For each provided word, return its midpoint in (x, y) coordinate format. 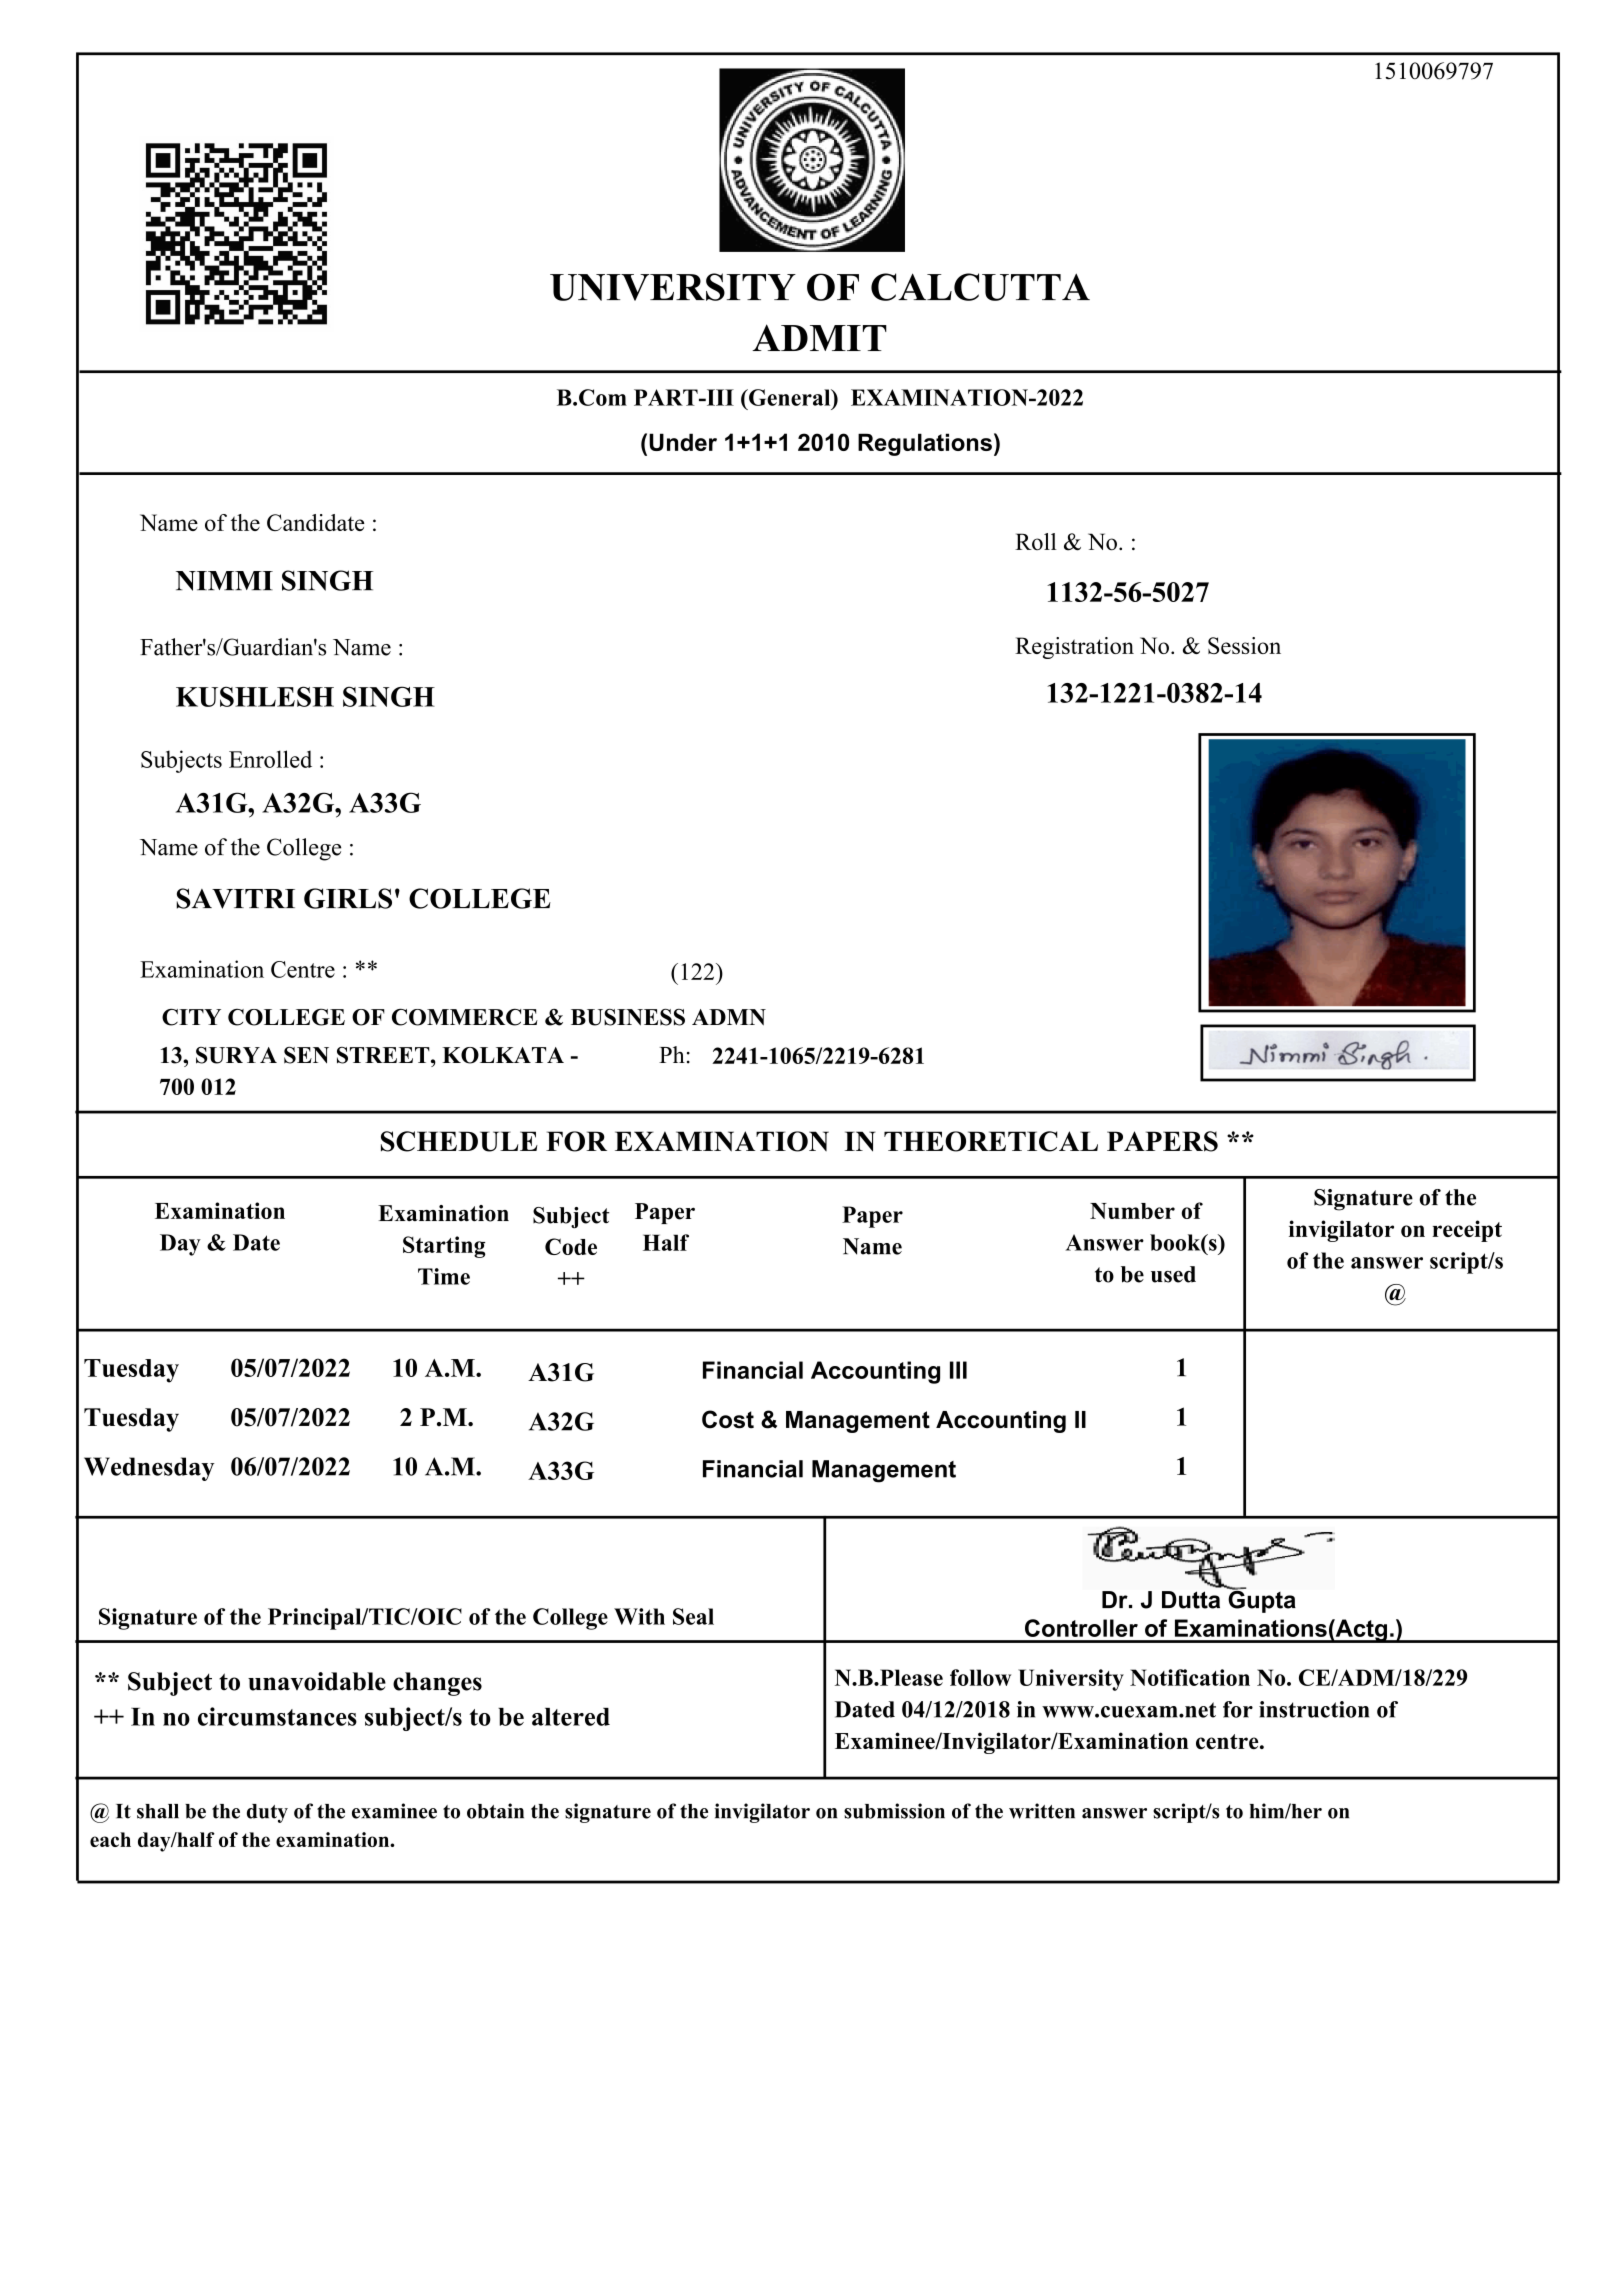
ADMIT (819, 337)
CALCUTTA (980, 287)
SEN (306, 1055)
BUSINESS (628, 1017)
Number (1132, 1211)
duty (267, 1813)
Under (683, 442)
